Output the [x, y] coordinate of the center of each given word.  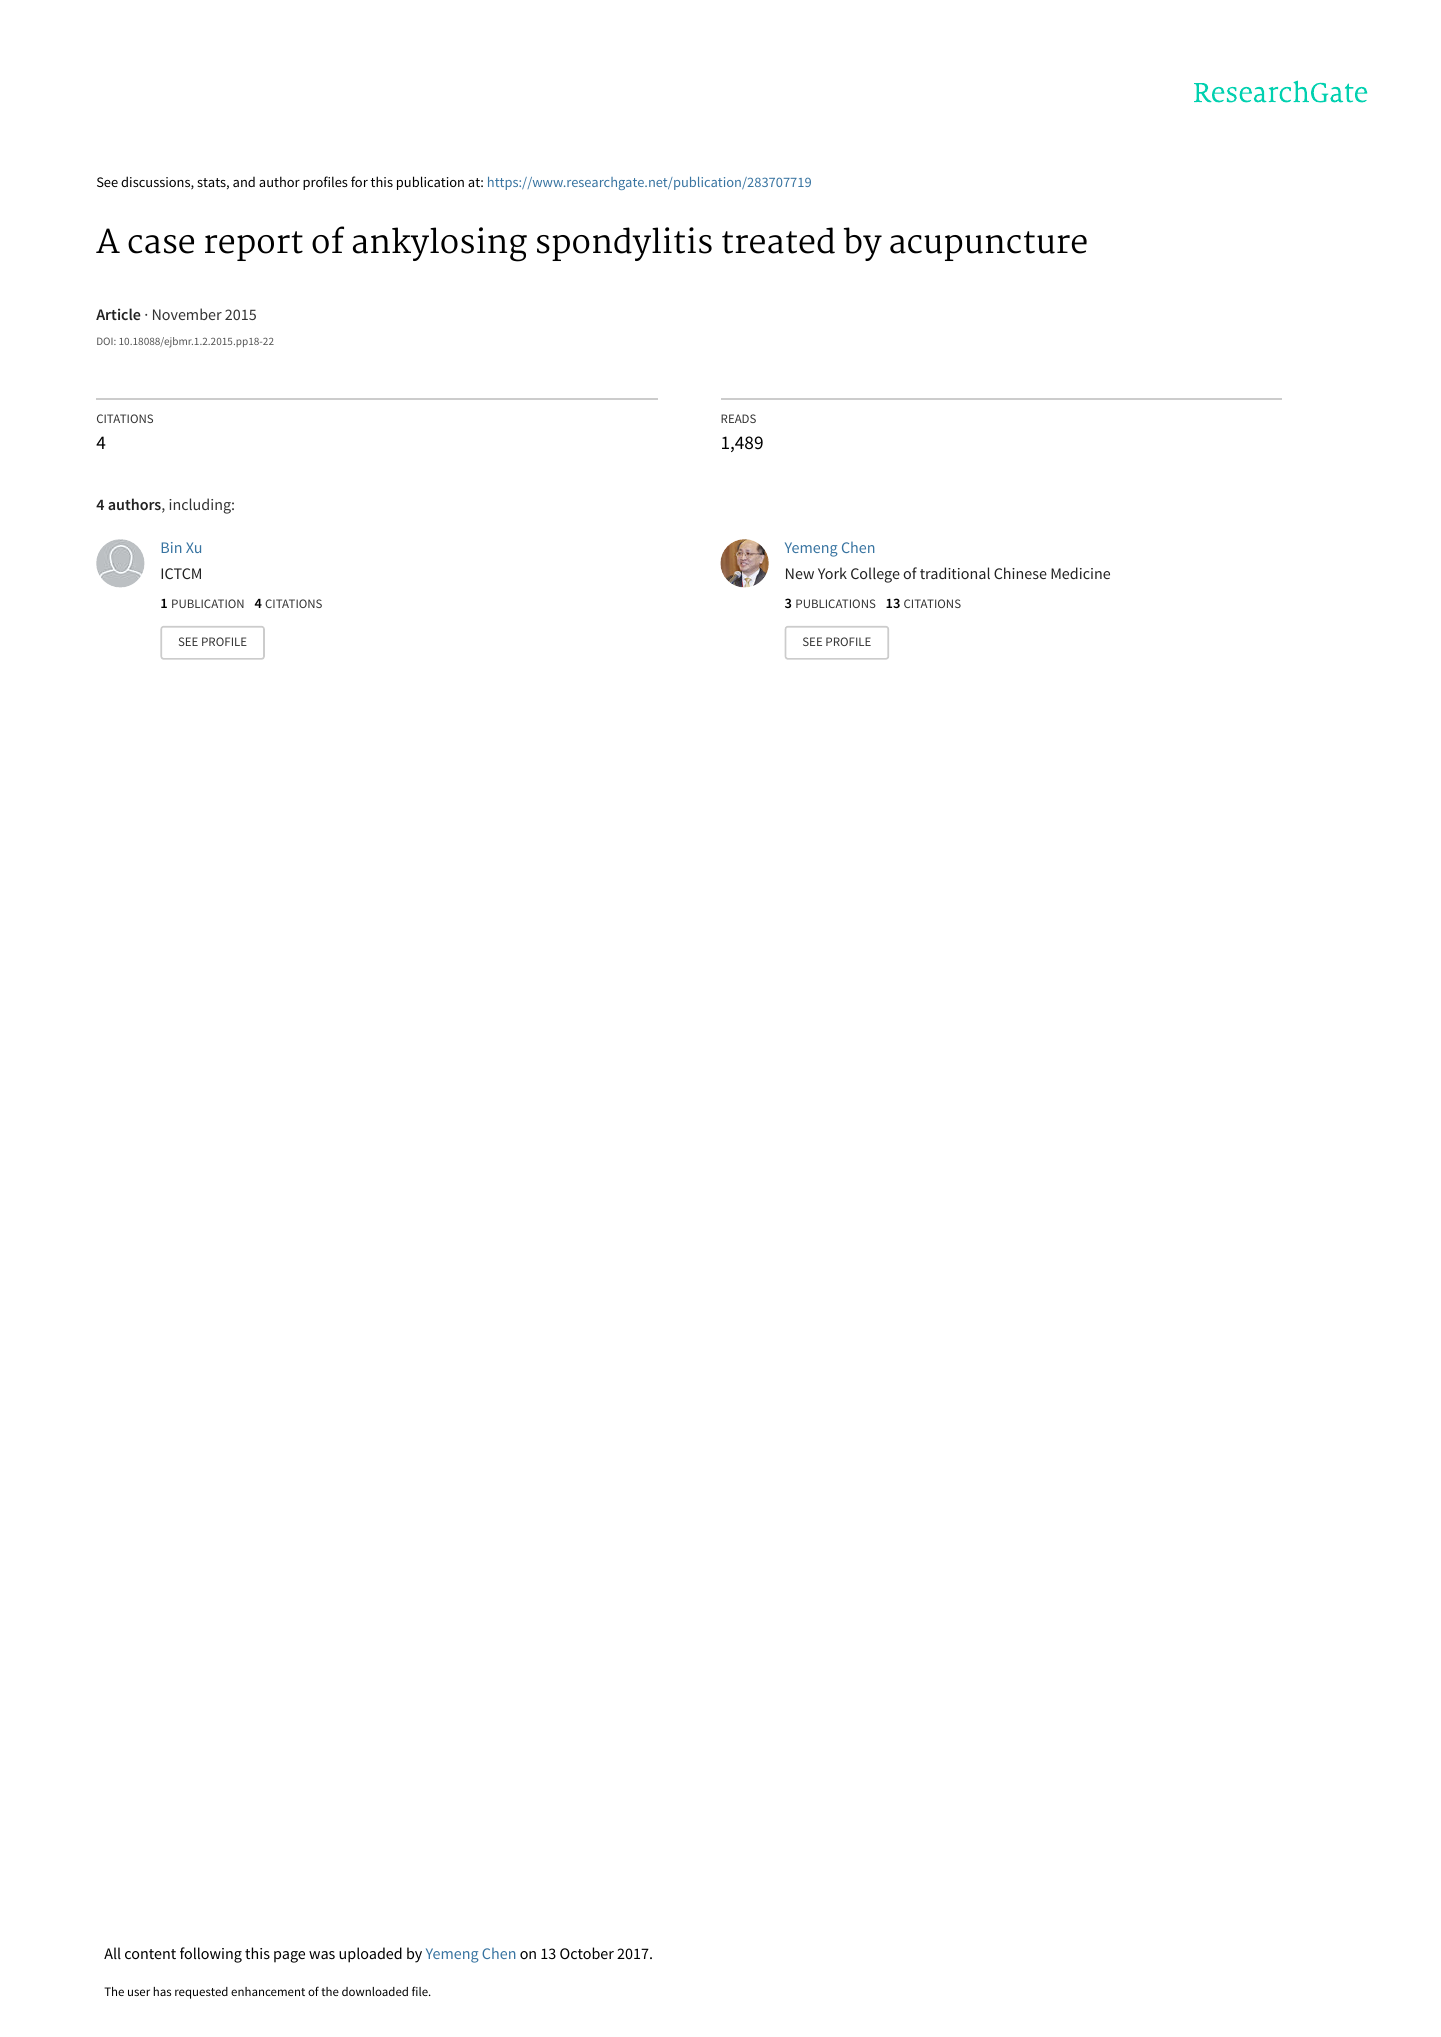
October [587, 1953]
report [254, 246]
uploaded [370, 1955]
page [289, 1957]
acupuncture [988, 246]
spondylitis [624, 244]
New [800, 573]
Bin [171, 547]
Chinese [1020, 573]
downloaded [375, 1991]
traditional [955, 573]
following [211, 1955]
